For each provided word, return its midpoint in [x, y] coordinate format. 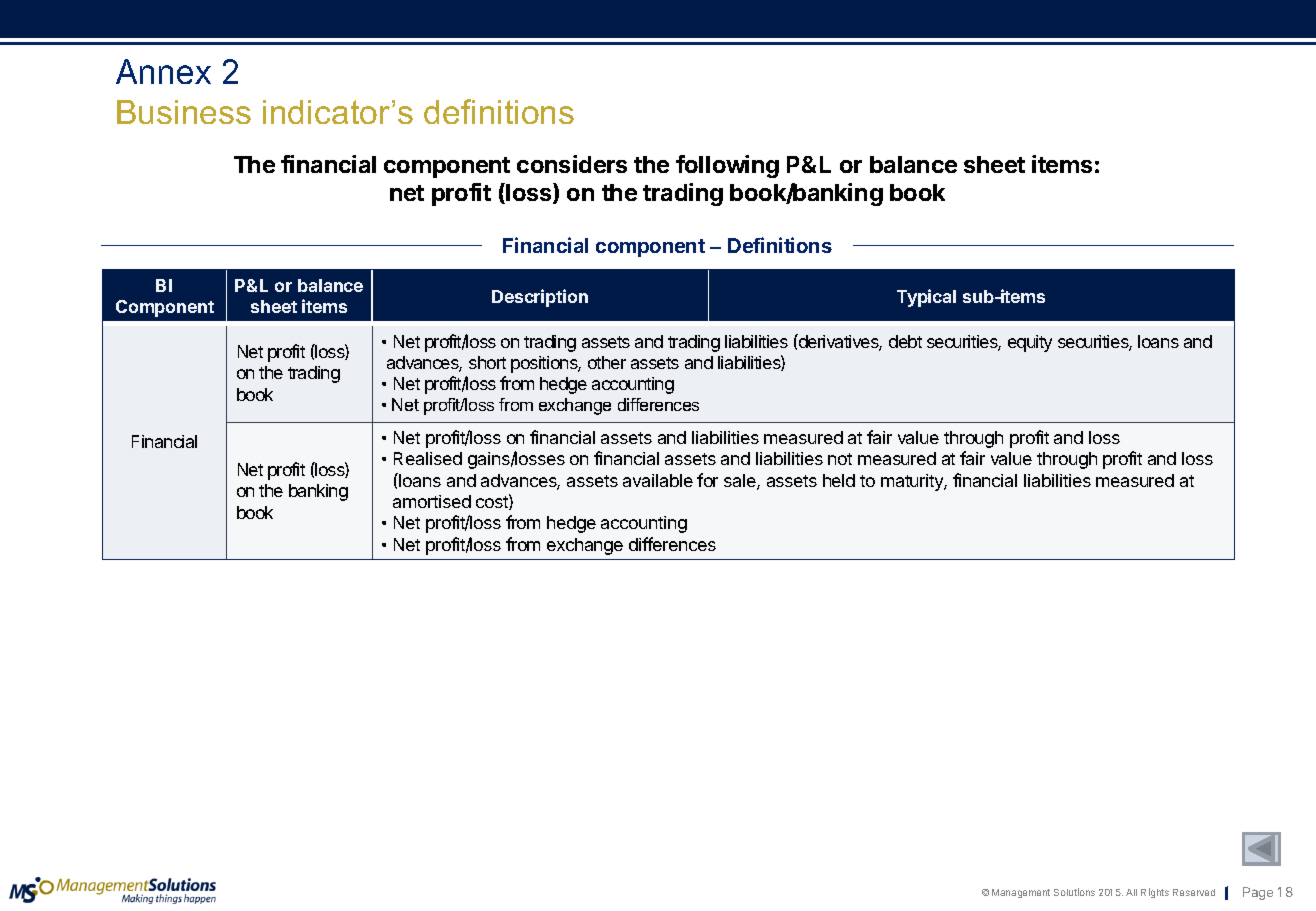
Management [1021, 893]
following [727, 166]
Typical [926, 298]
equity [1030, 343]
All [1131, 892]
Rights [1155, 893]
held [839, 480]
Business [184, 112]
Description [540, 298]
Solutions [1074, 892]
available [658, 480]
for [707, 480]
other [607, 362]
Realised [428, 458]
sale [741, 482]
